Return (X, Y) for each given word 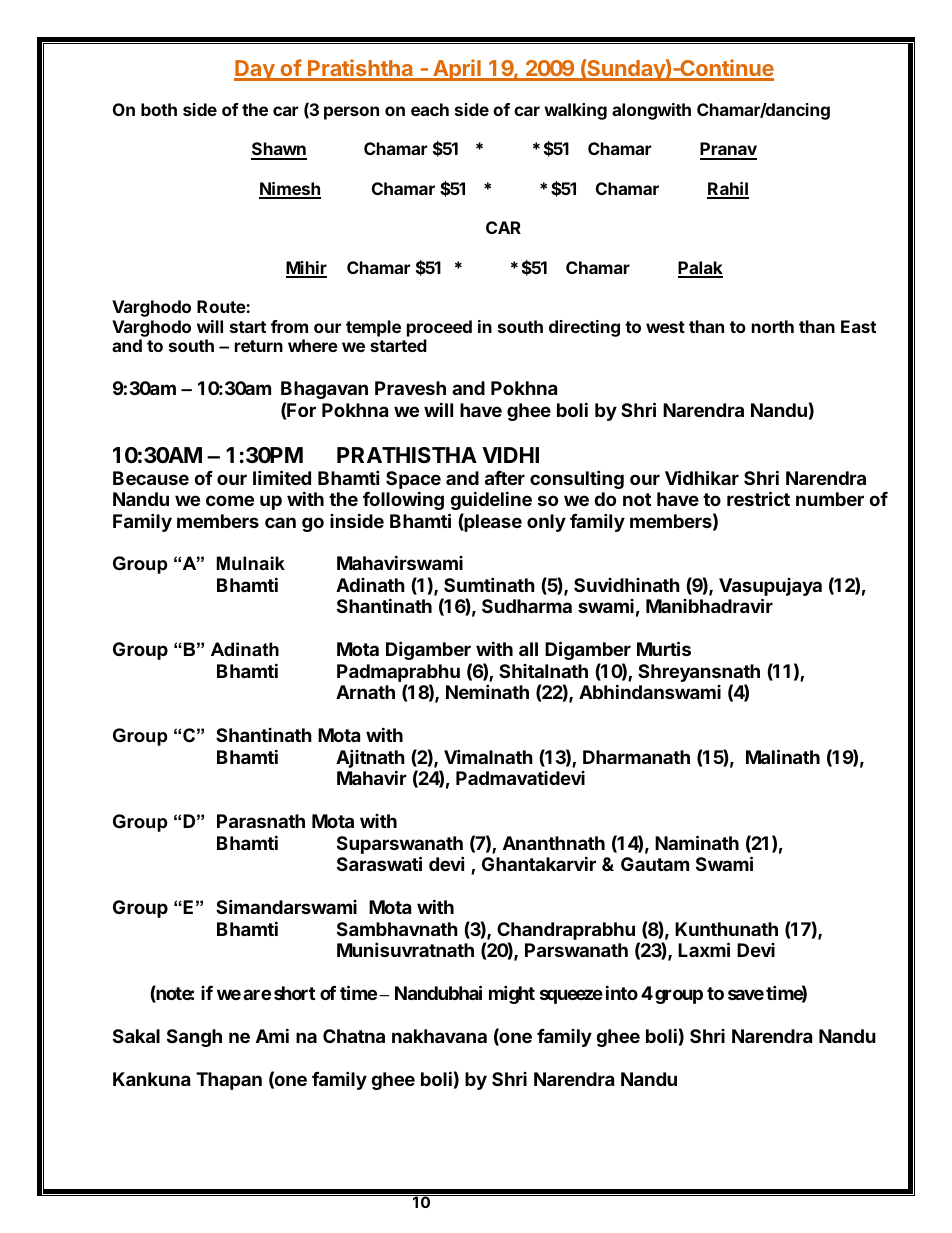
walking (575, 111)
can (280, 522)
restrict (758, 498)
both (159, 109)
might (512, 994)
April (457, 70)
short (294, 993)
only (546, 523)
